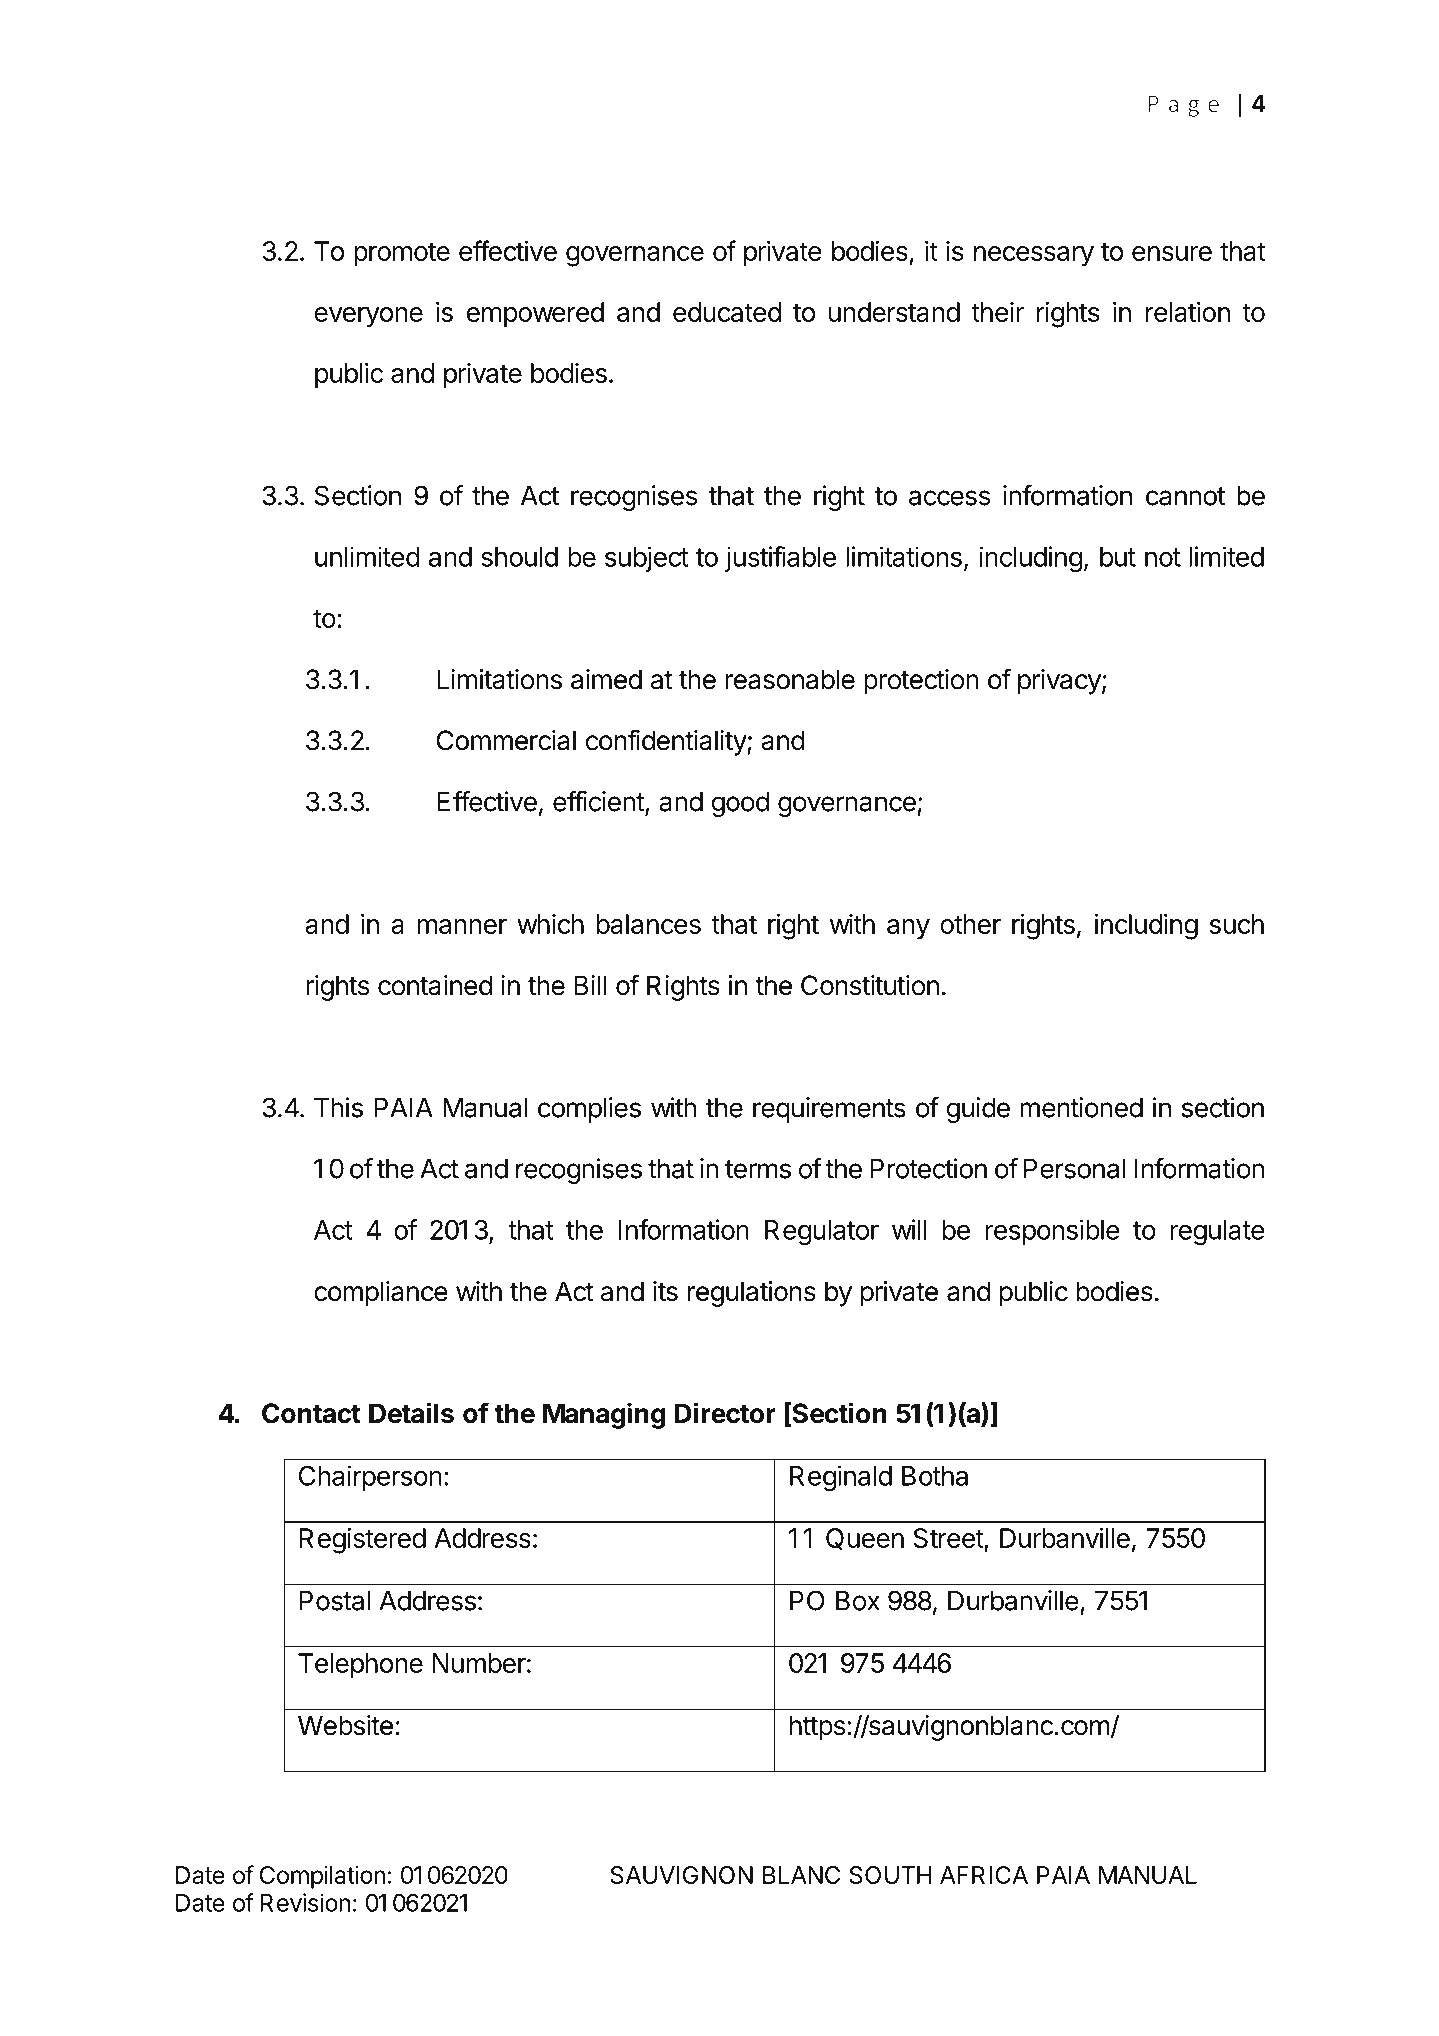  Describe the element at coordinates (322, 1877) in the page. I see `Compilation` at that location.
